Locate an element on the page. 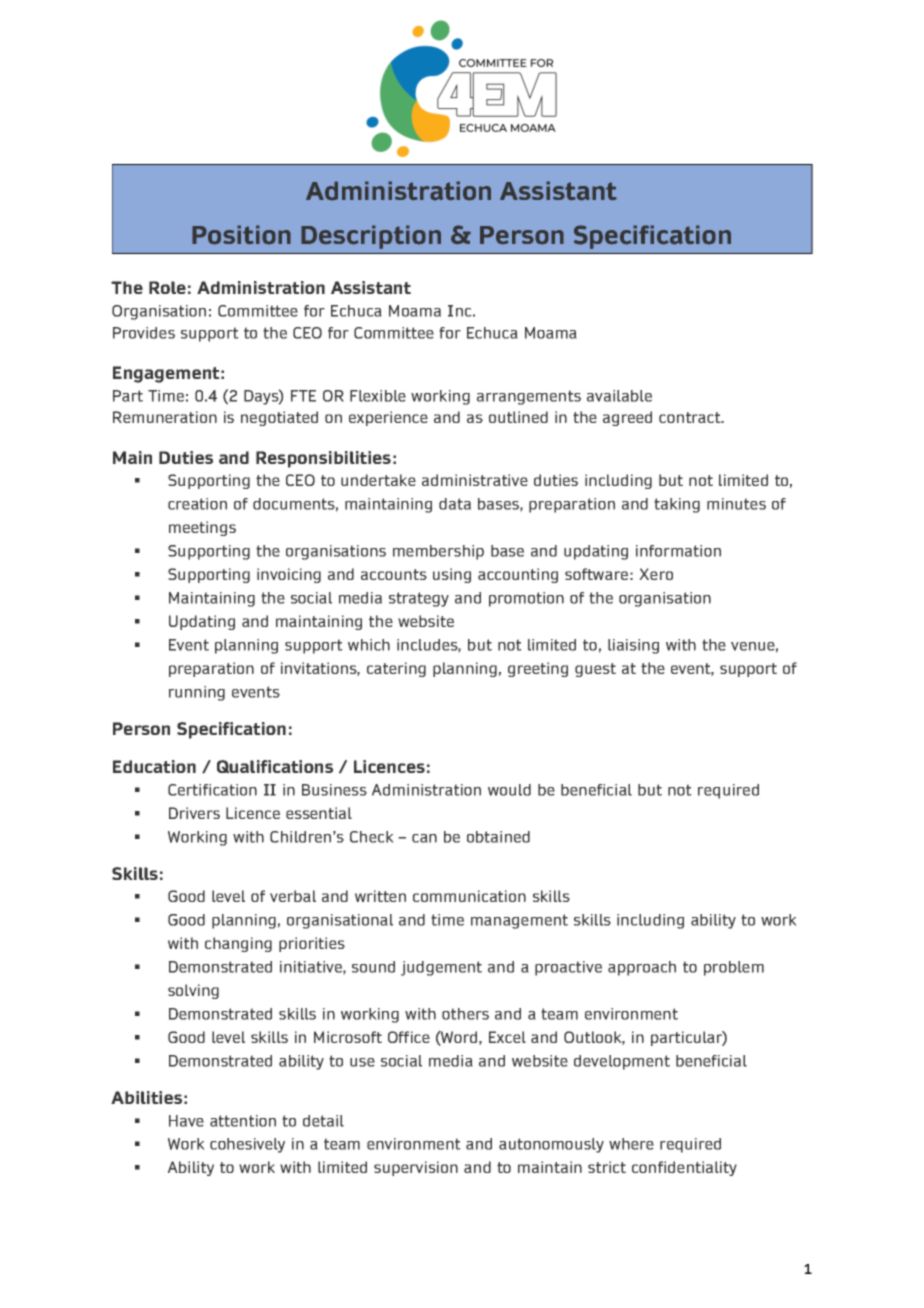 This image has height=1308, width=924. running is located at coordinates (197, 693).
